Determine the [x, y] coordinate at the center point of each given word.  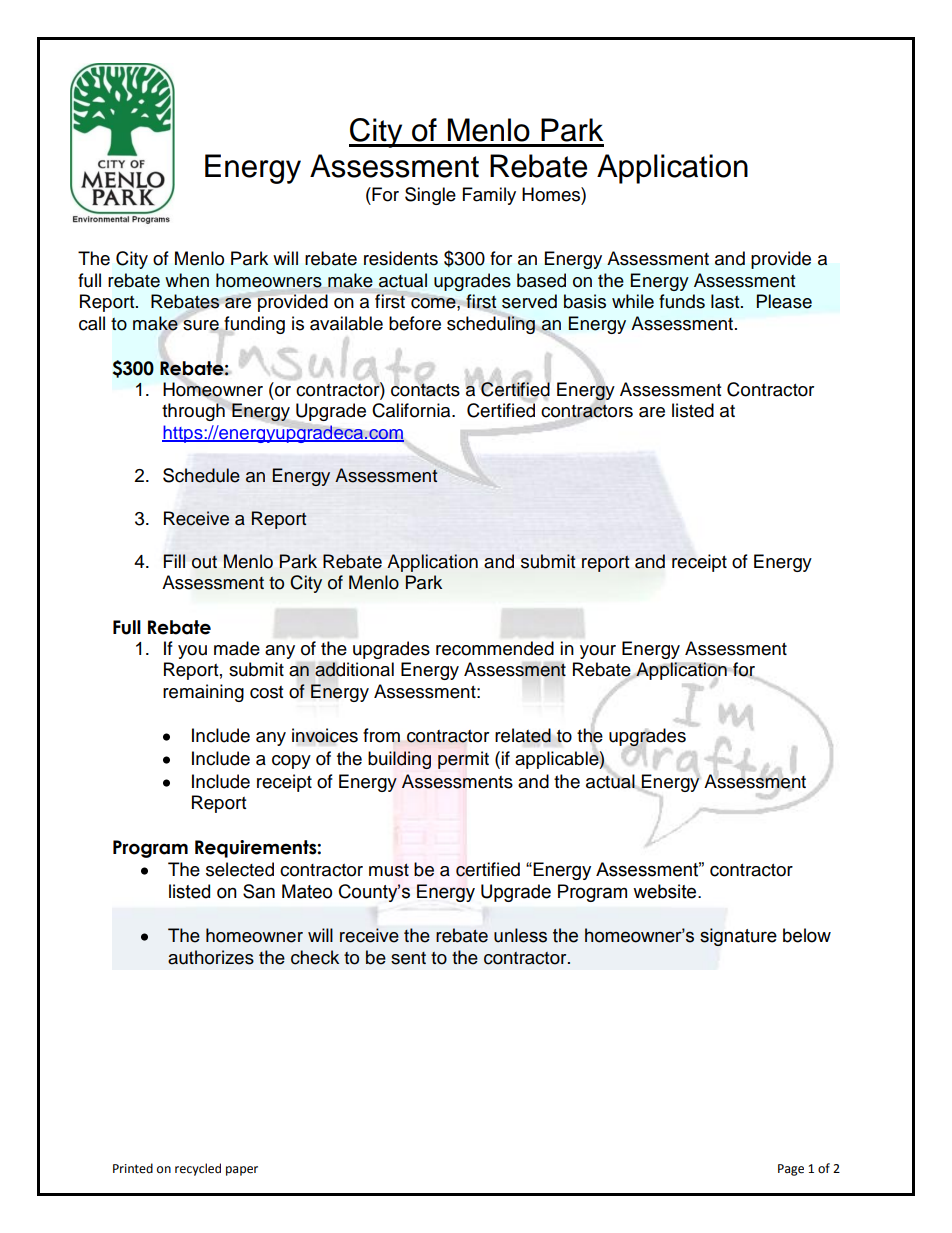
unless [520, 935]
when [187, 280]
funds [682, 301]
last [726, 301]
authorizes [211, 957]
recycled [198, 1169]
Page [791, 1170]
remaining [203, 693]
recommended [495, 648]
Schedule [201, 475]
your [598, 652]
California [412, 410]
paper [242, 1171]
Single [430, 196]
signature [738, 937]
